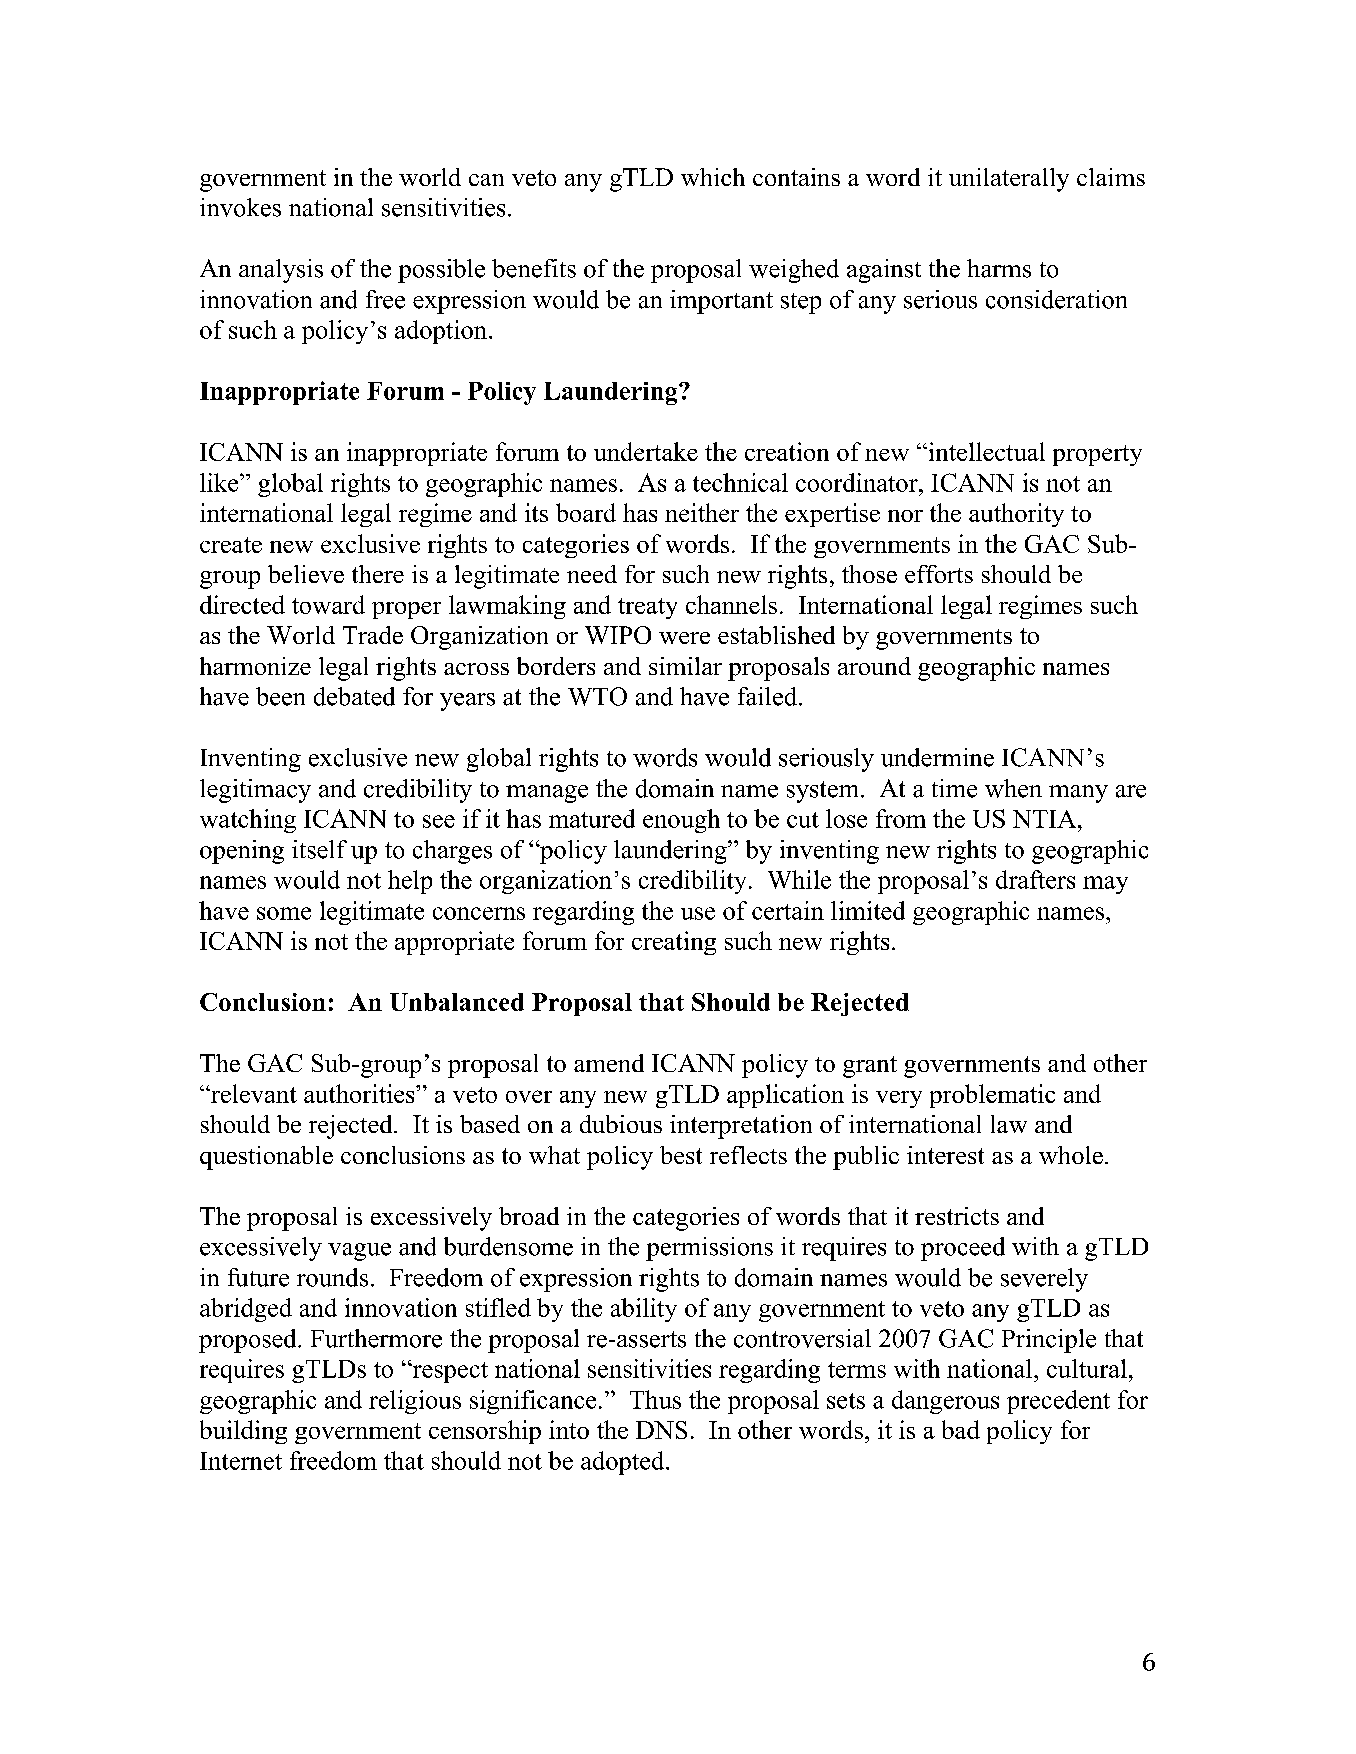  Describe the element at coordinates (713, 177) in the screenshot. I see `which` at that location.
